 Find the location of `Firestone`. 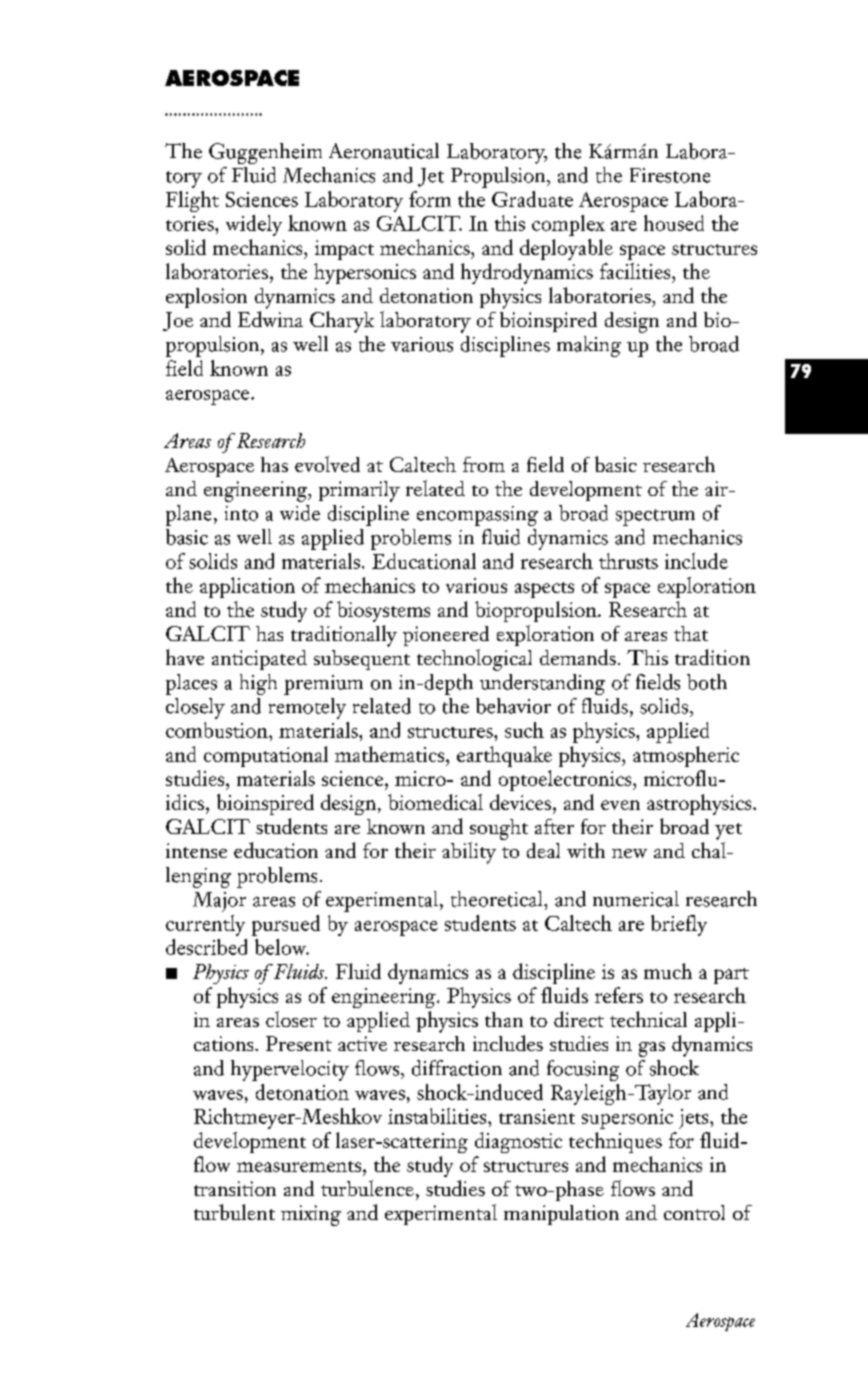

Firestone is located at coordinates (670, 175).
